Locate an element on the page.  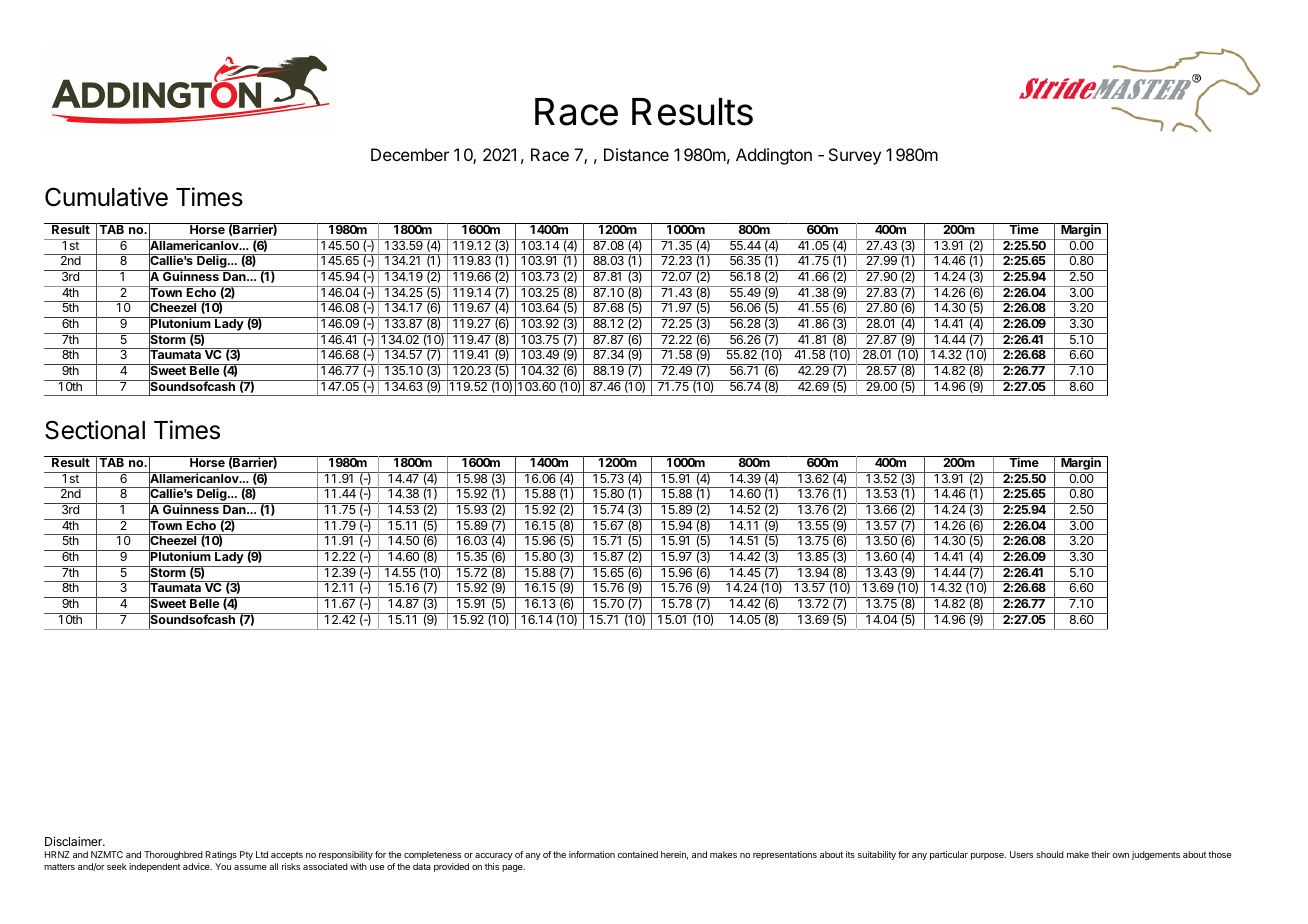
contained is located at coordinates (638, 854).
